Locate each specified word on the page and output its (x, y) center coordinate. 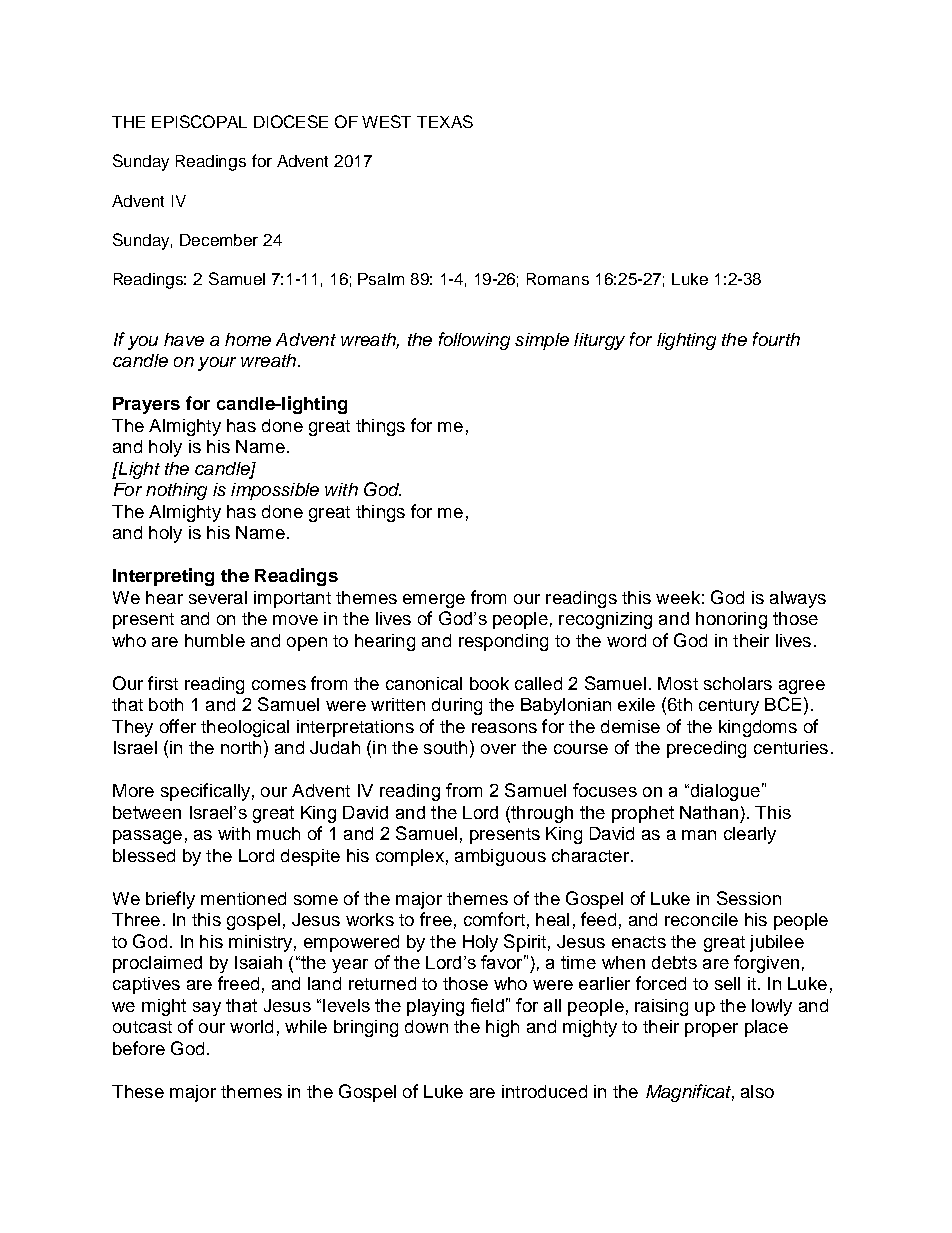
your (217, 364)
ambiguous (500, 857)
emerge (434, 601)
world (251, 1026)
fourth (776, 339)
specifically (205, 792)
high (502, 1028)
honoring (731, 620)
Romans (558, 279)
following (474, 341)
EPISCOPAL (199, 121)
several (218, 597)
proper (711, 1030)
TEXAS (445, 121)
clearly (750, 835)
